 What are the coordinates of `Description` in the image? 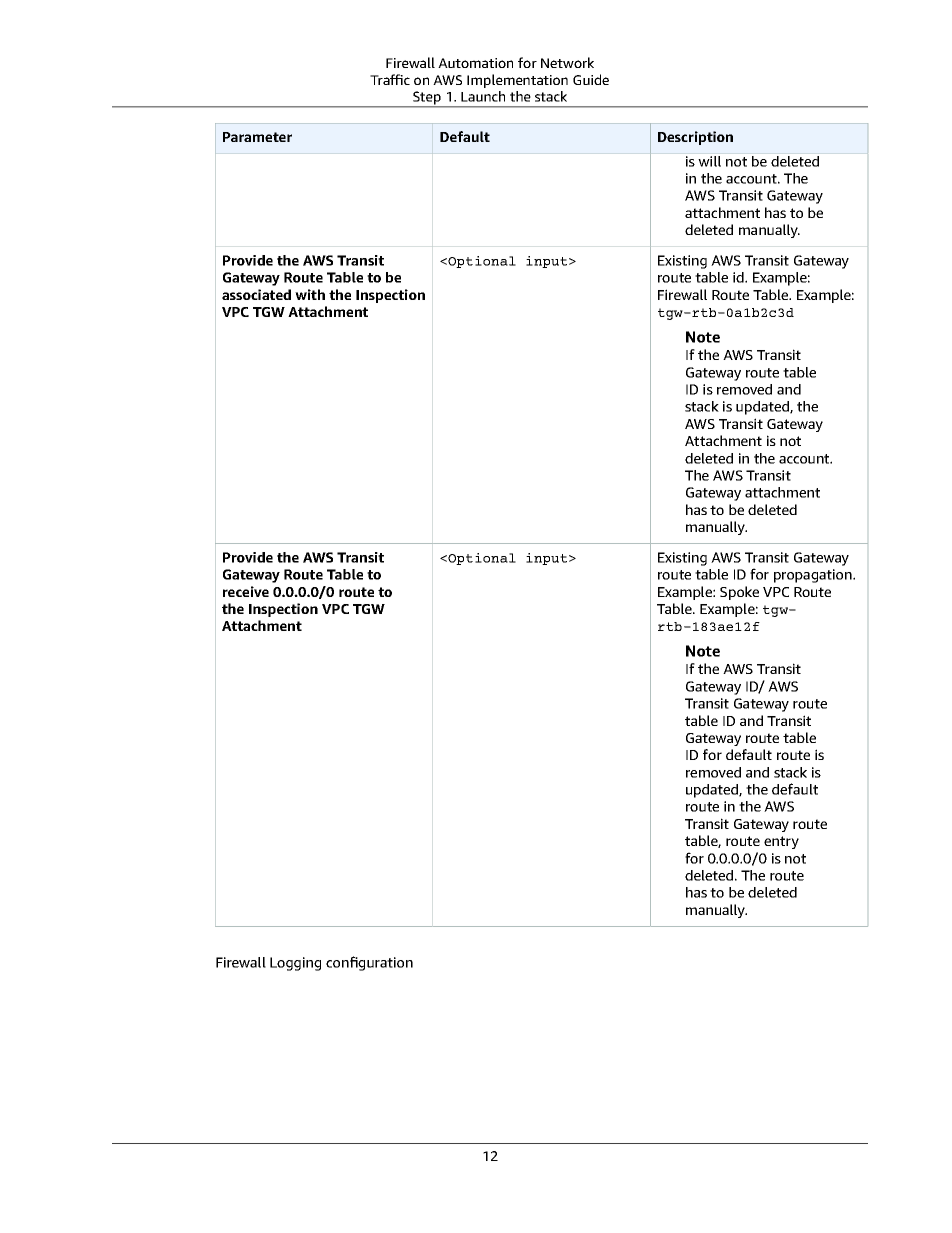 It's located at (695, 138).
